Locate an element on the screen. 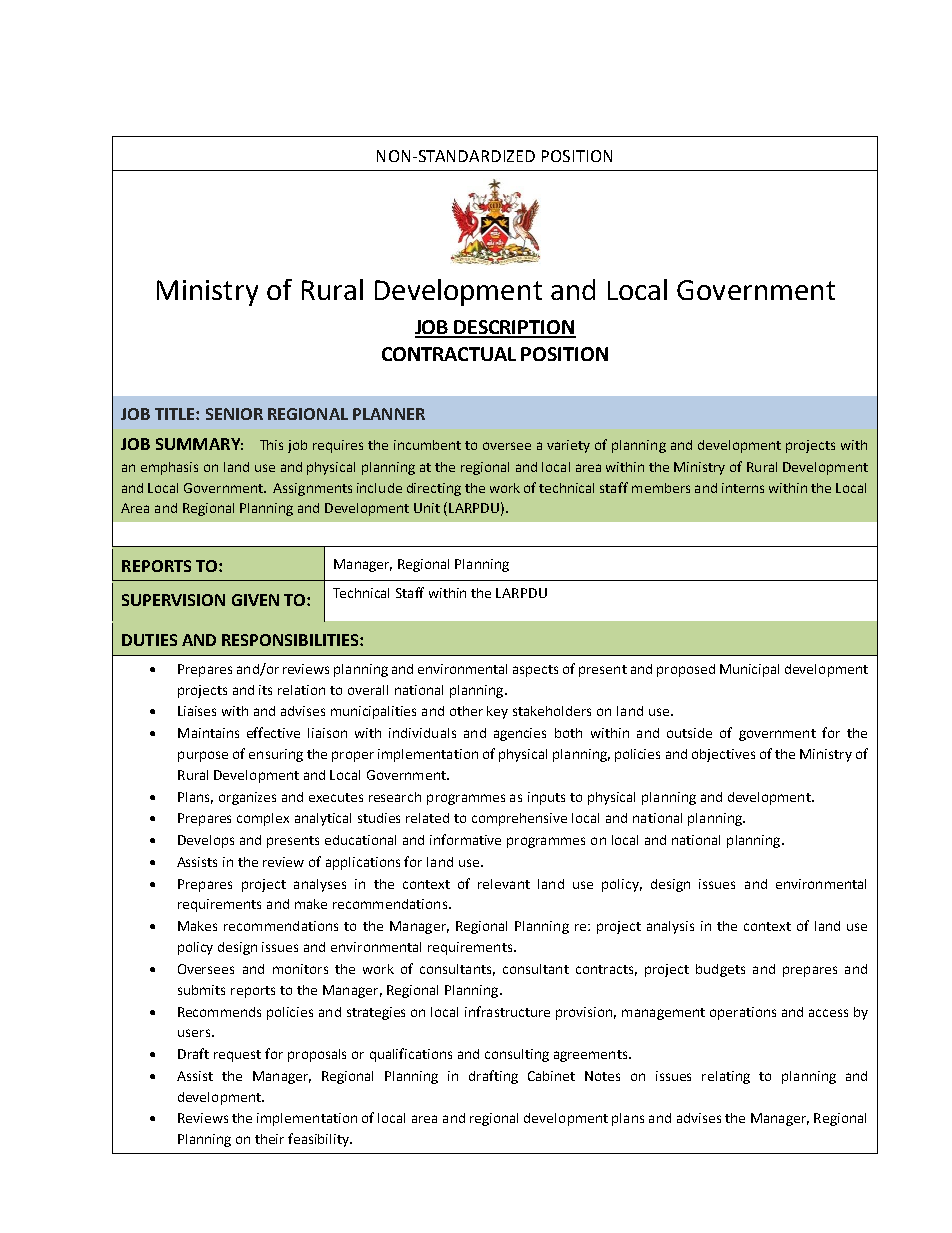 This screenshot has height=1233, width=952. consulting is located at coordinates (517, 1055).
